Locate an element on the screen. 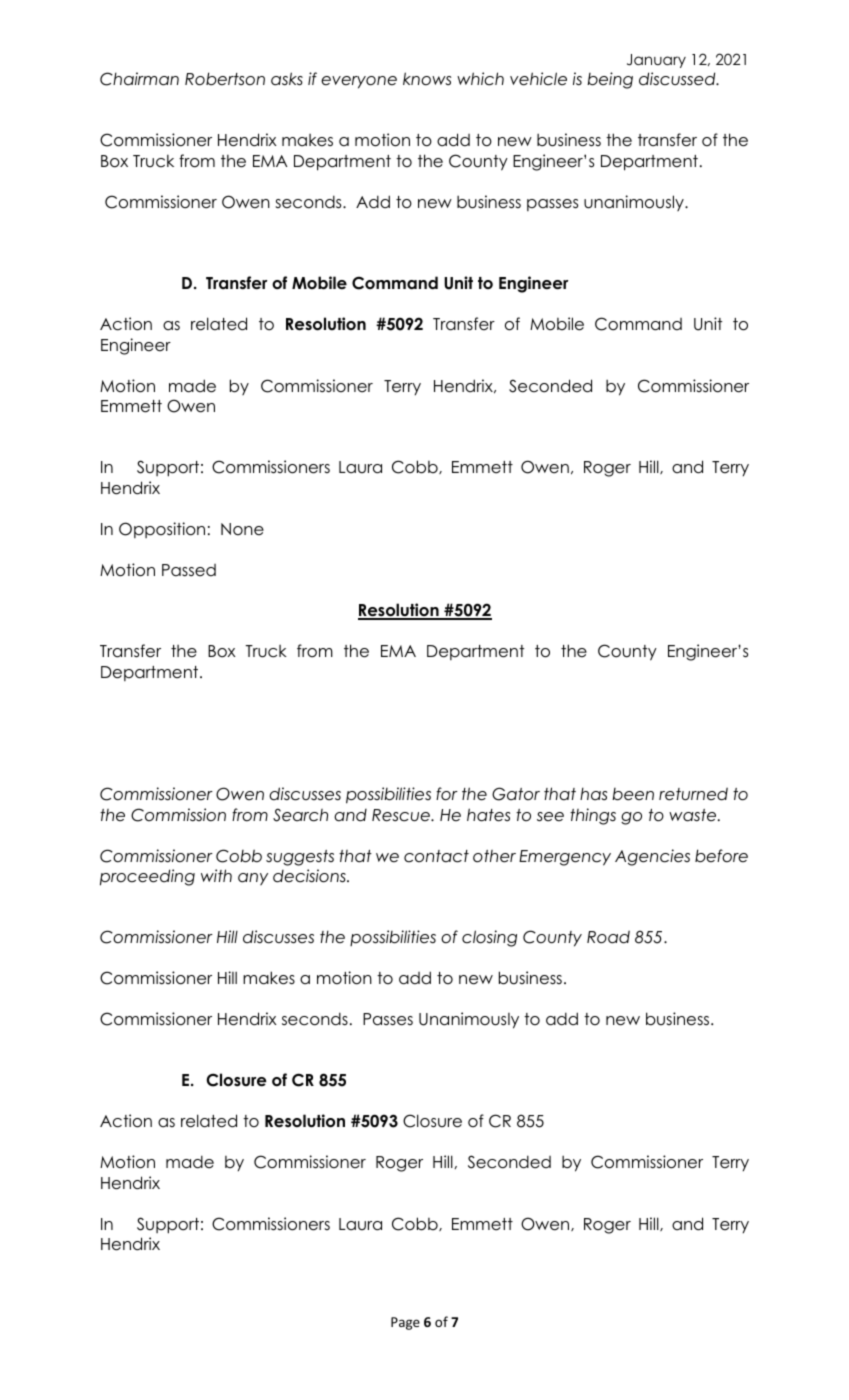  with is located at coordinates (216, 875).
